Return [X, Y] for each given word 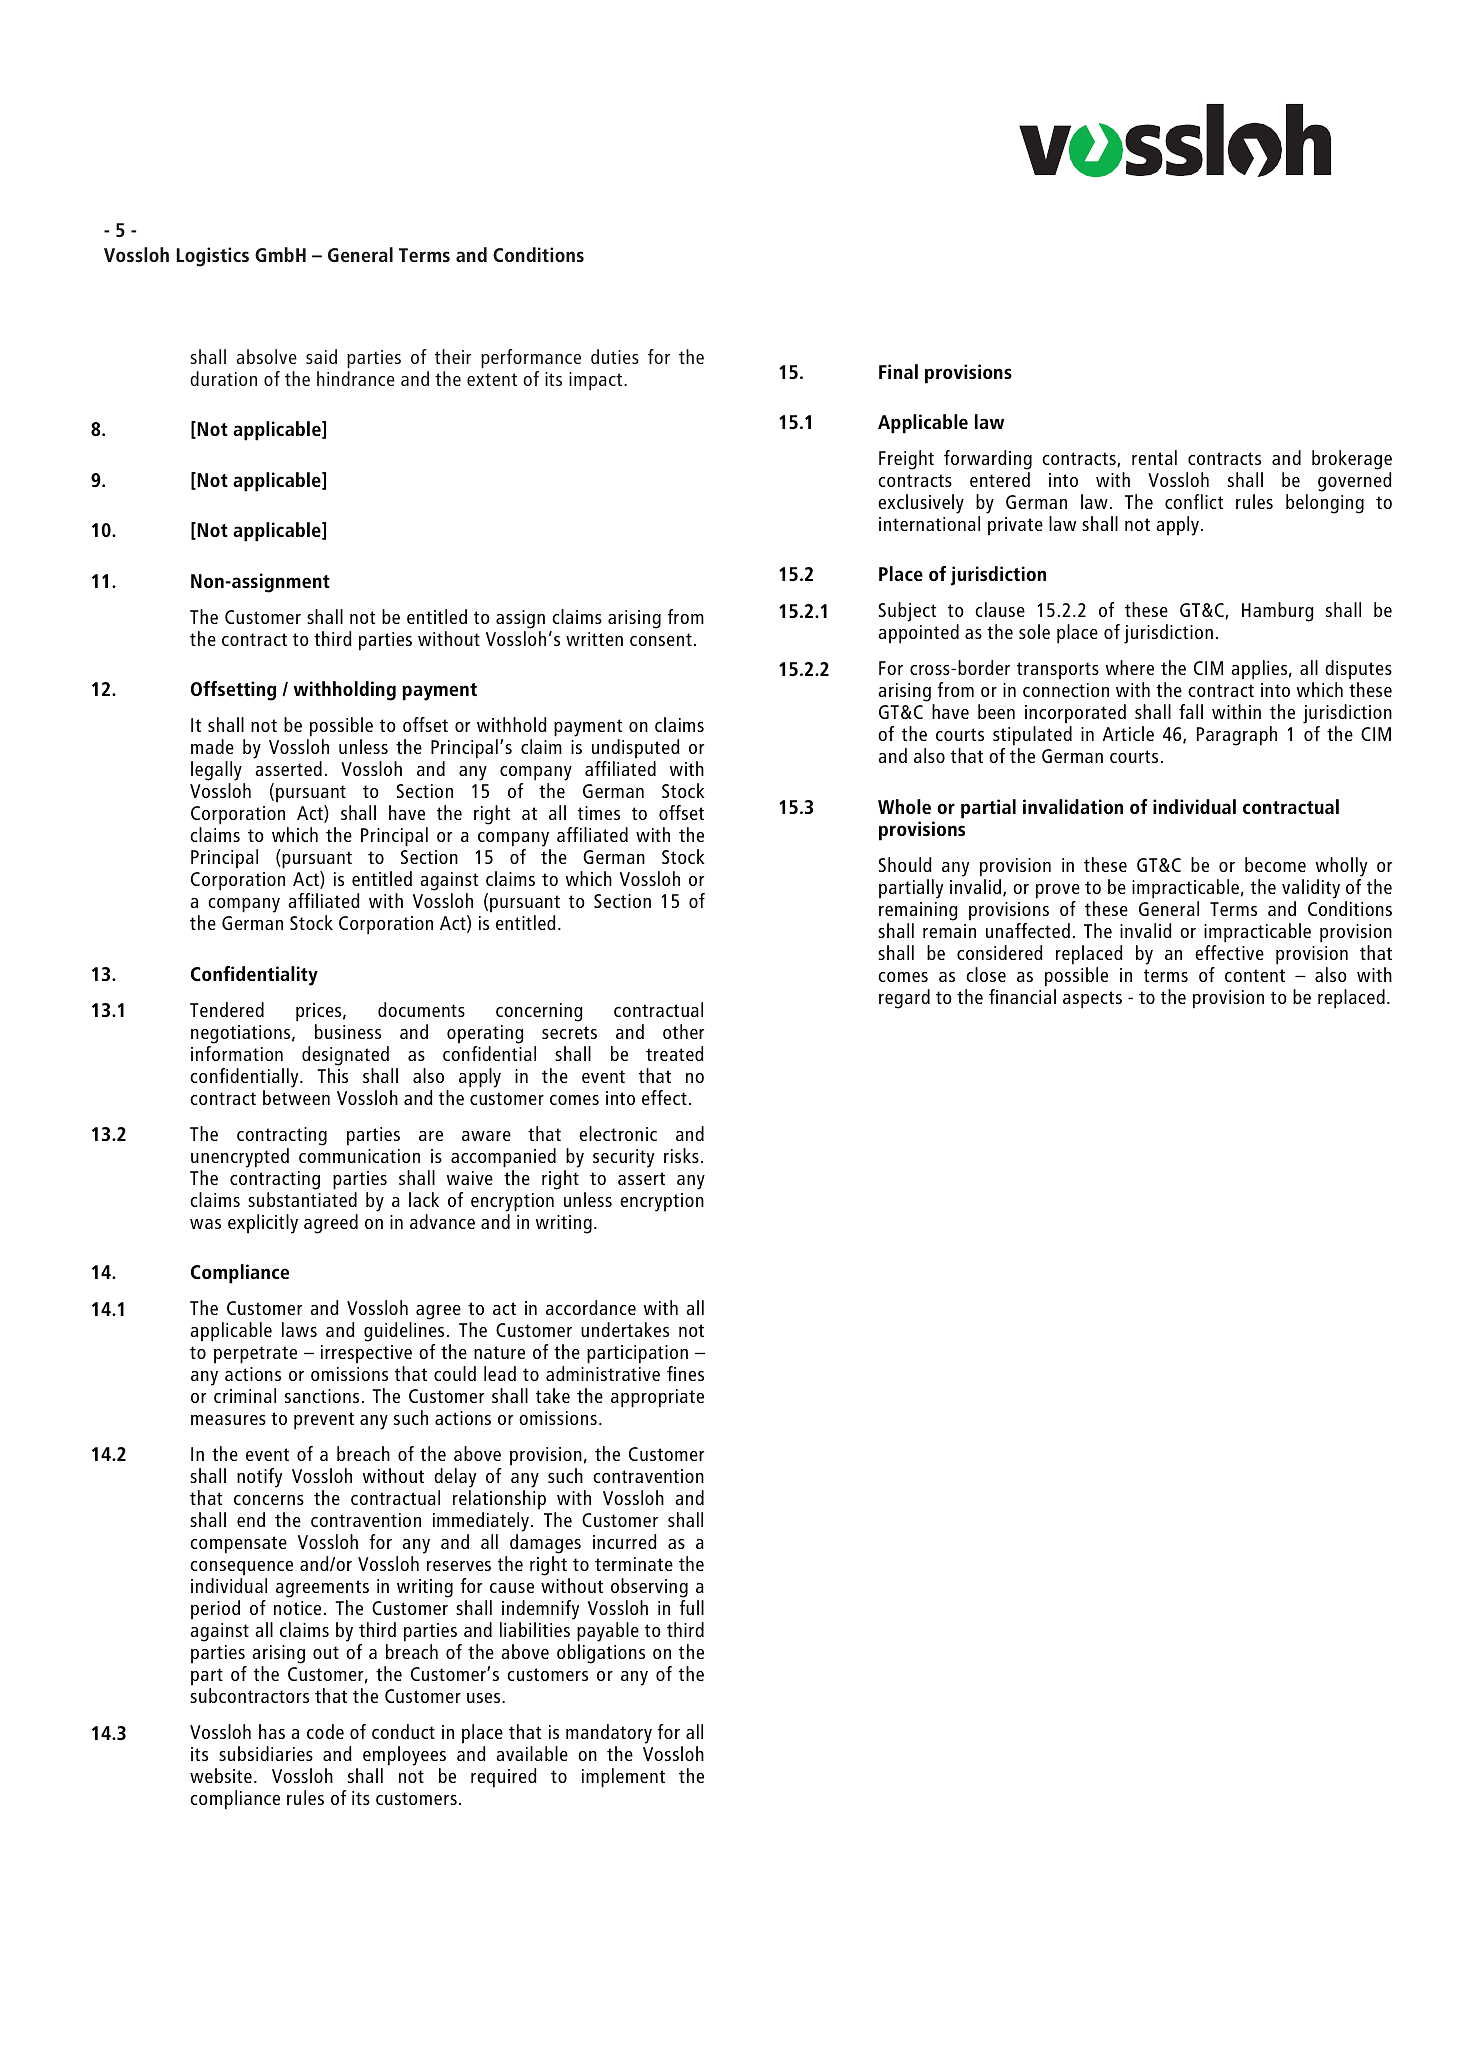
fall [1191, 711]
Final [898, 371]
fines [685, 1373]
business [348, 1031]
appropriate [657, 1398]
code [325, 1731]
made [212, 746]
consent [661, 639]
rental [1154, 457]
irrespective [366, 1354]
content [1255, 975]
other [683, 1031]
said [321, 356]
